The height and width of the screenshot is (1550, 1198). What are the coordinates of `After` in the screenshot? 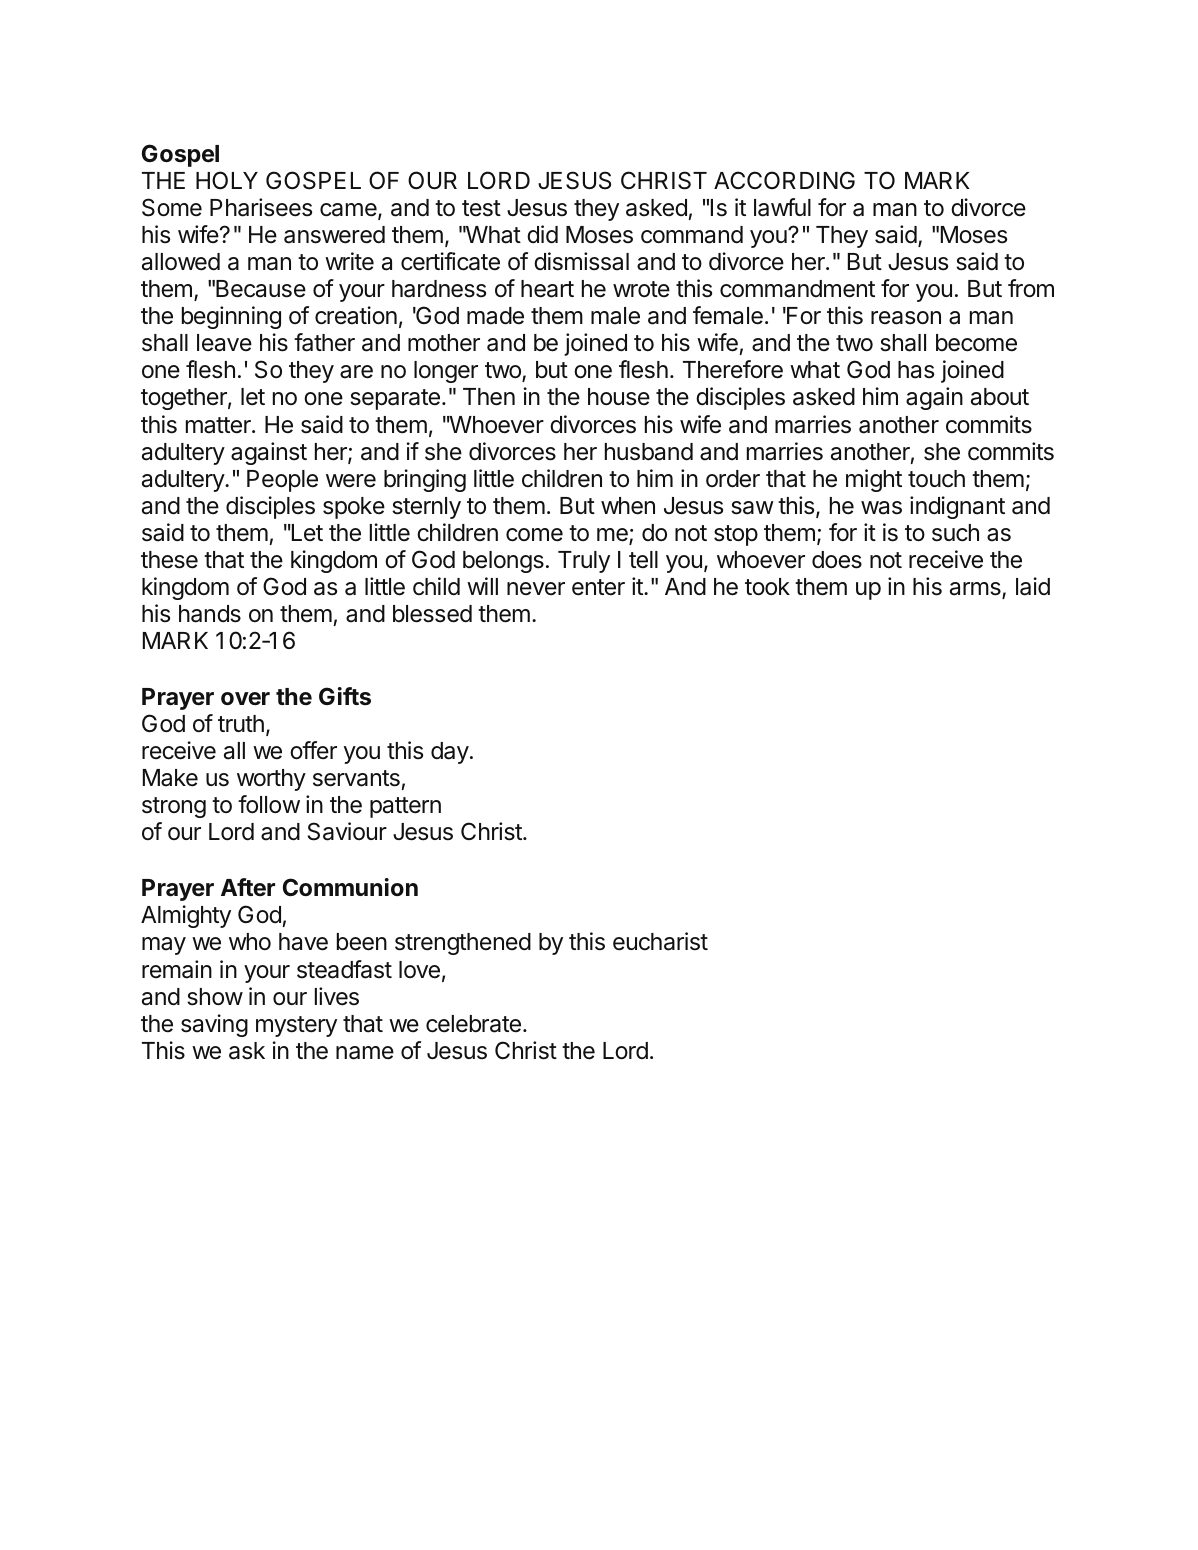 It's located at (248, 887).
